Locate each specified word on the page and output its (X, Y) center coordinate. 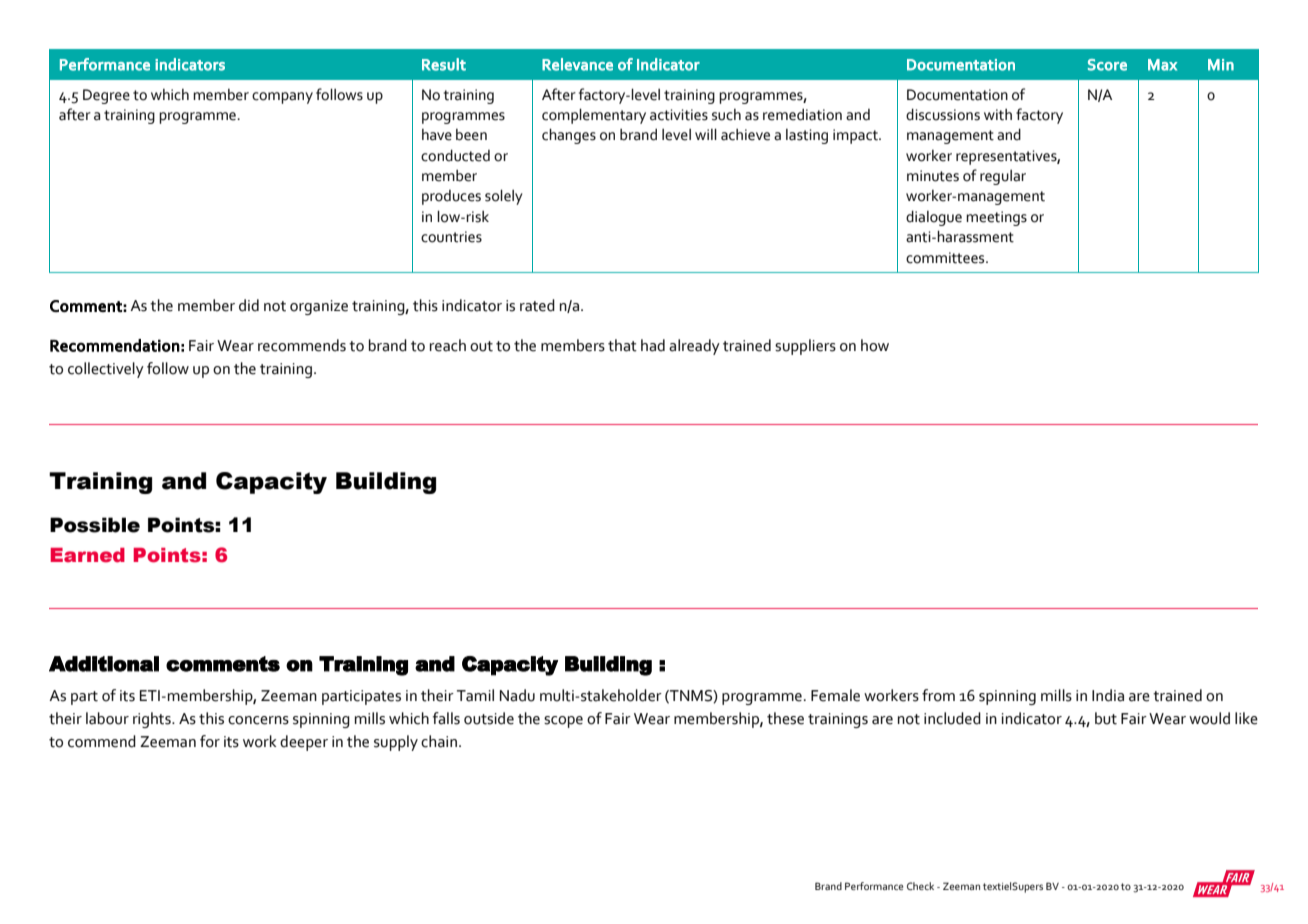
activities (679, 115)
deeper (304, 743)
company (282, 98)
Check (920, 886)
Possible (95, 525)
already (694, 347)
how (875, 345)
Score (1107, 65)
